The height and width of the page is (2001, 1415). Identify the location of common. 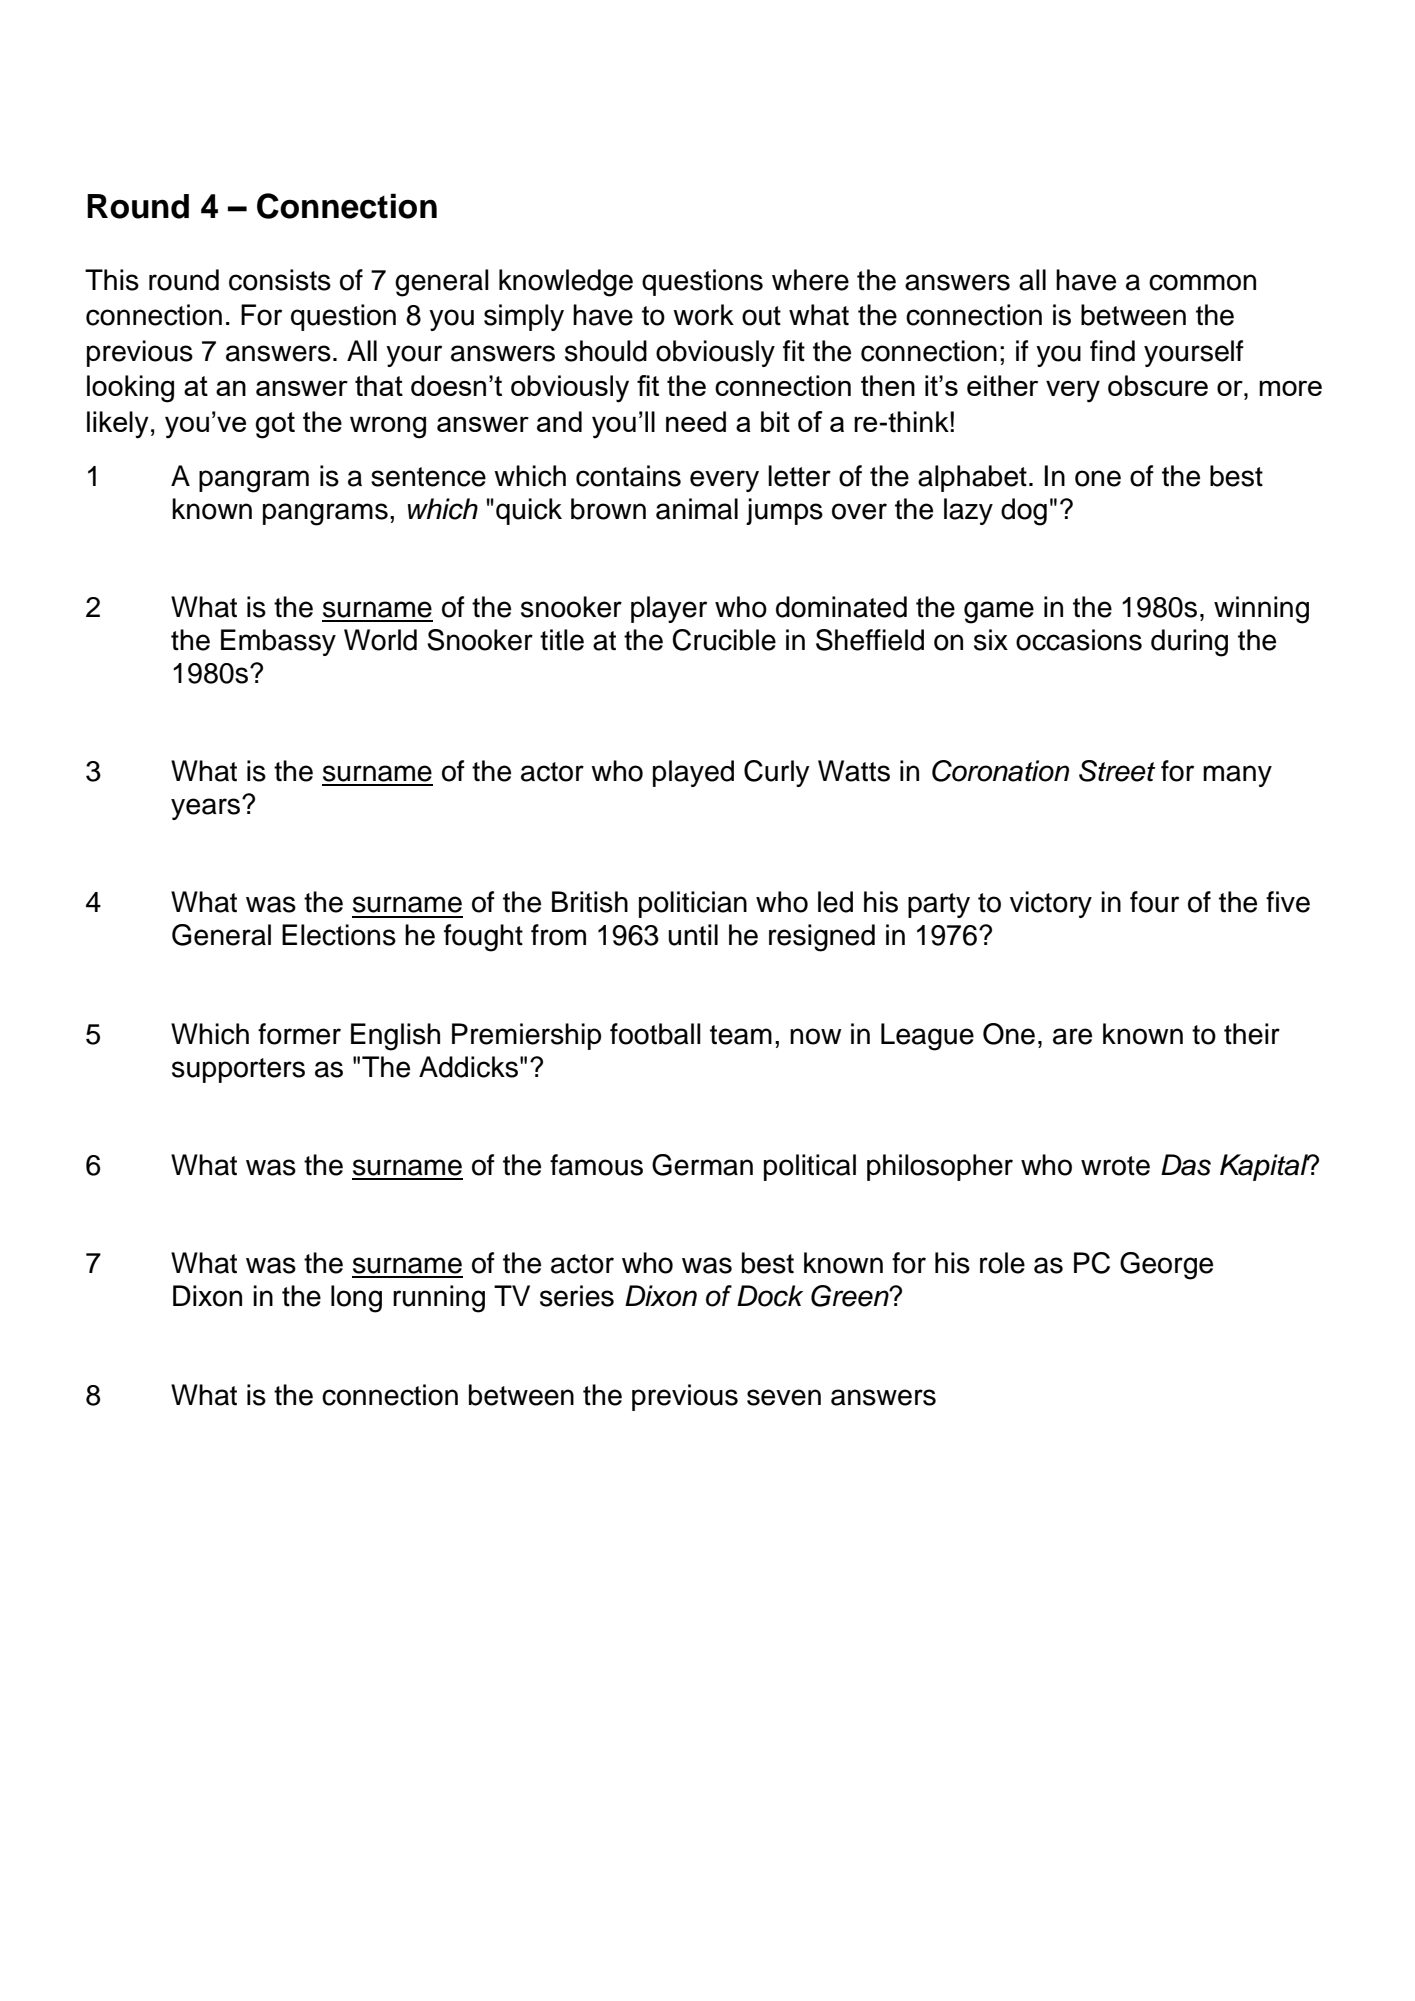
(1202, 282).
